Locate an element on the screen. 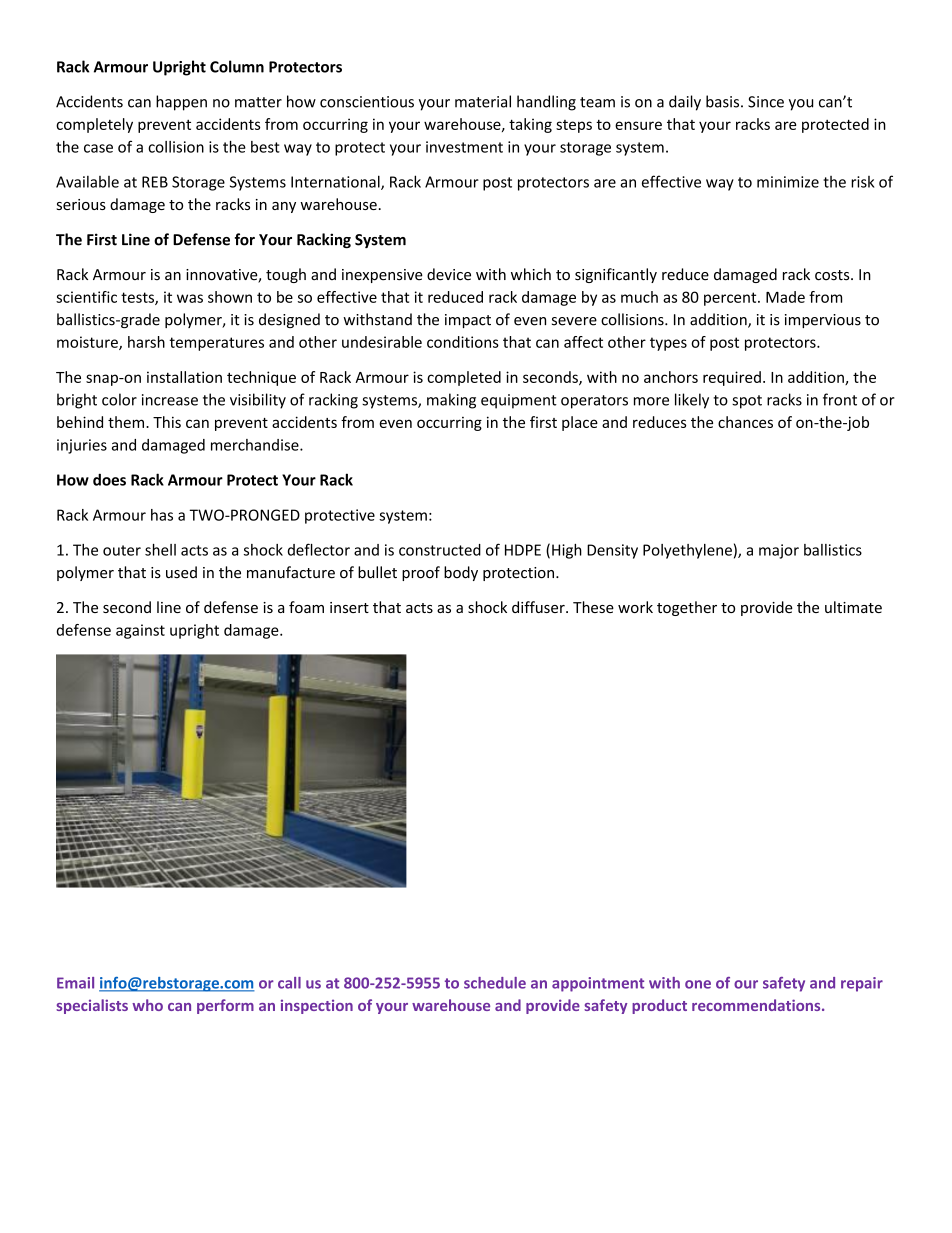 Image resolution: width=952 pixels, height=1233 pixels. happen is located at coordinates (181, 103).
